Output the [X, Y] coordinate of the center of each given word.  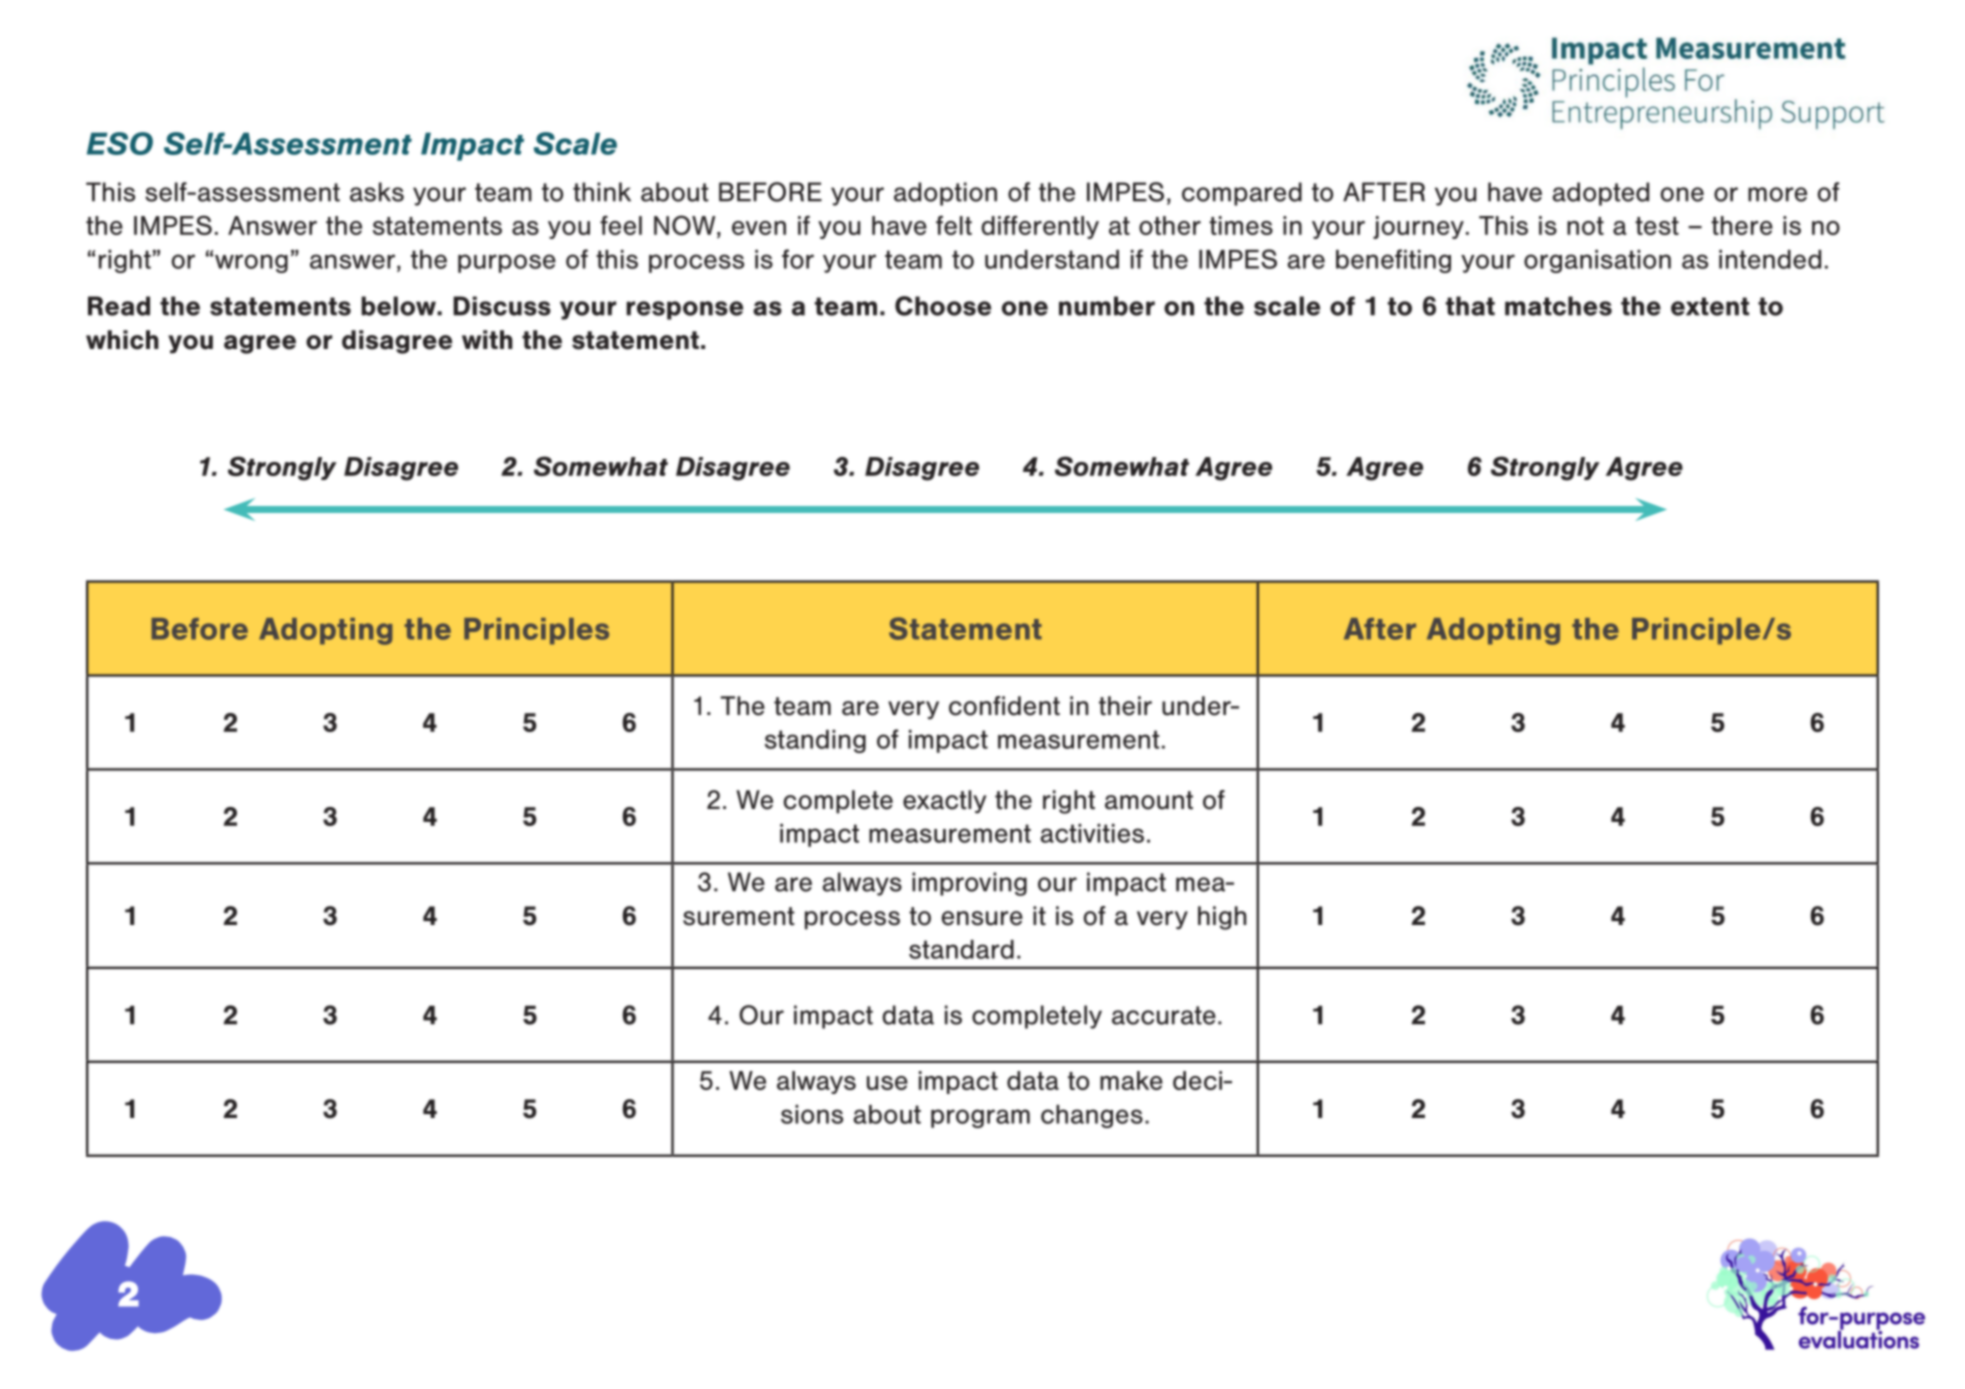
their [1125, 706]
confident [1004, 706]
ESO [120, 143]
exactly [945, 802]
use [887, 1083]
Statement [965, 628]
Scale [575, 143]
